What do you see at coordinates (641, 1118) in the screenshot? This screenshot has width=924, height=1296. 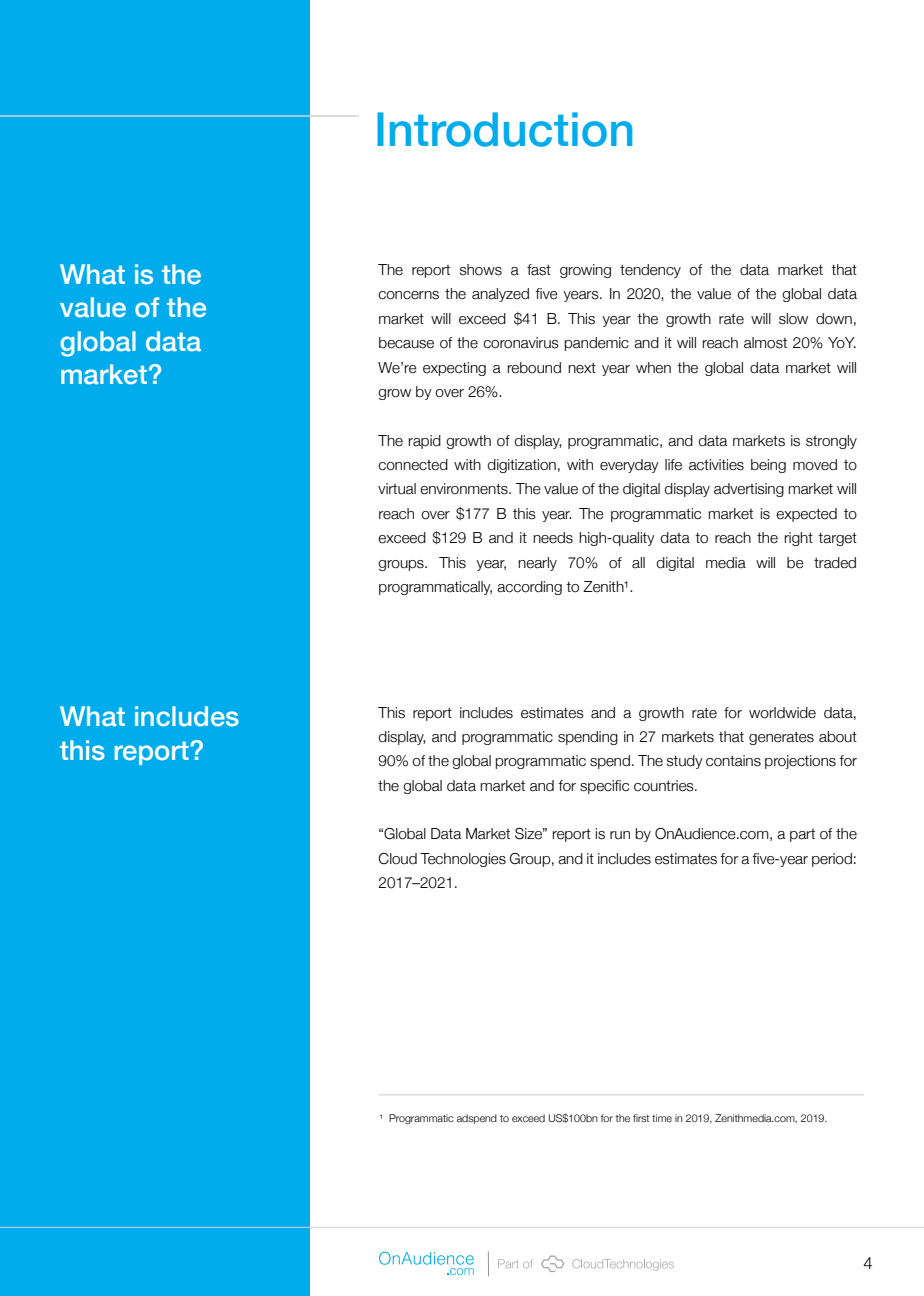 I see `first` at bounding box center [641, 1118].
